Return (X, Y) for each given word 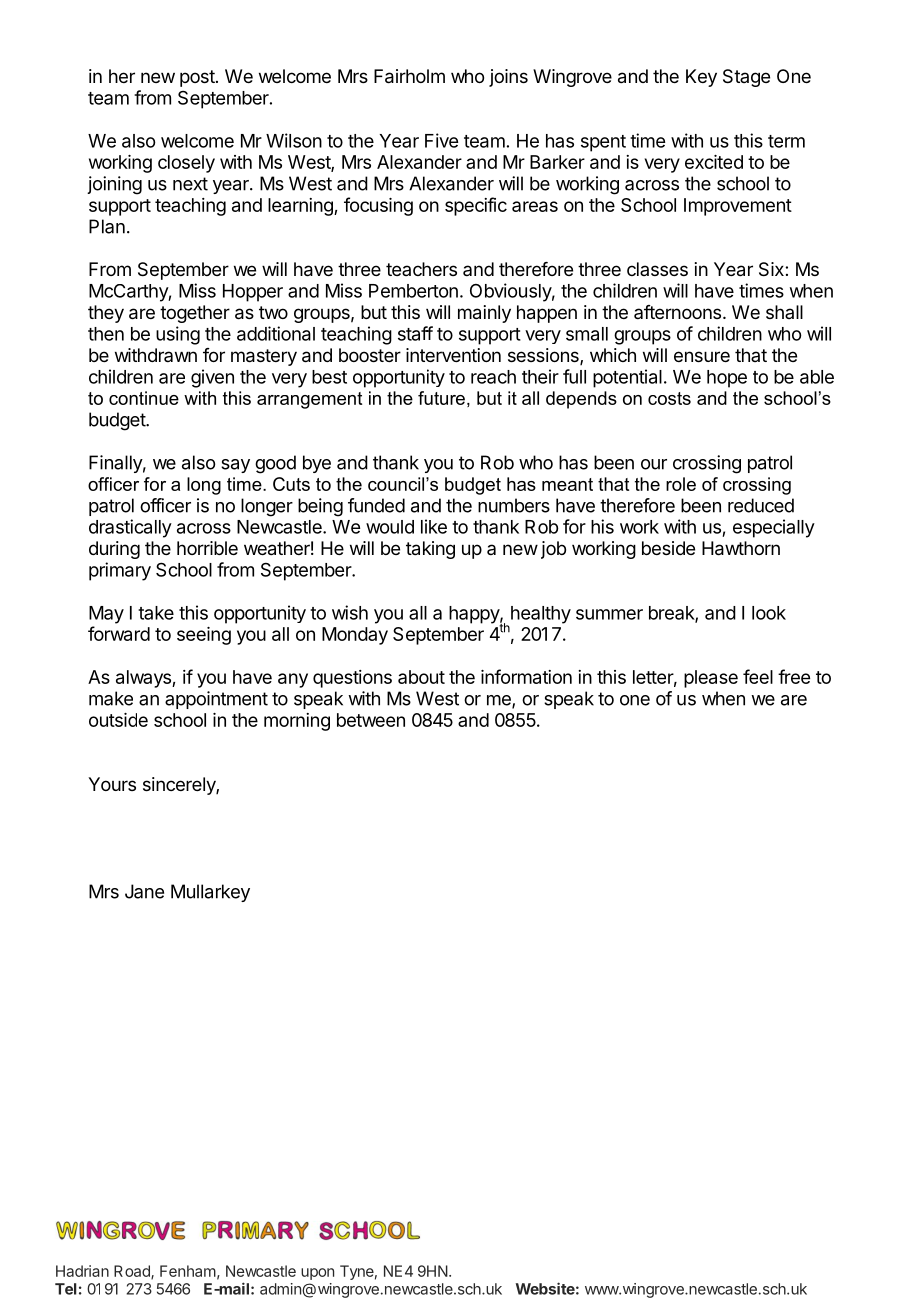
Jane (144, 891)
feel (758, 676)
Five (441, 140)
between (371, 720)
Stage (746, 78)
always (144, 679)
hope (727, 379)
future (441, 398)
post (197, 78)
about (421, 677)
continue (144, 398)
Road (133, 1272)
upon (317, 1274)
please (711, 679)
